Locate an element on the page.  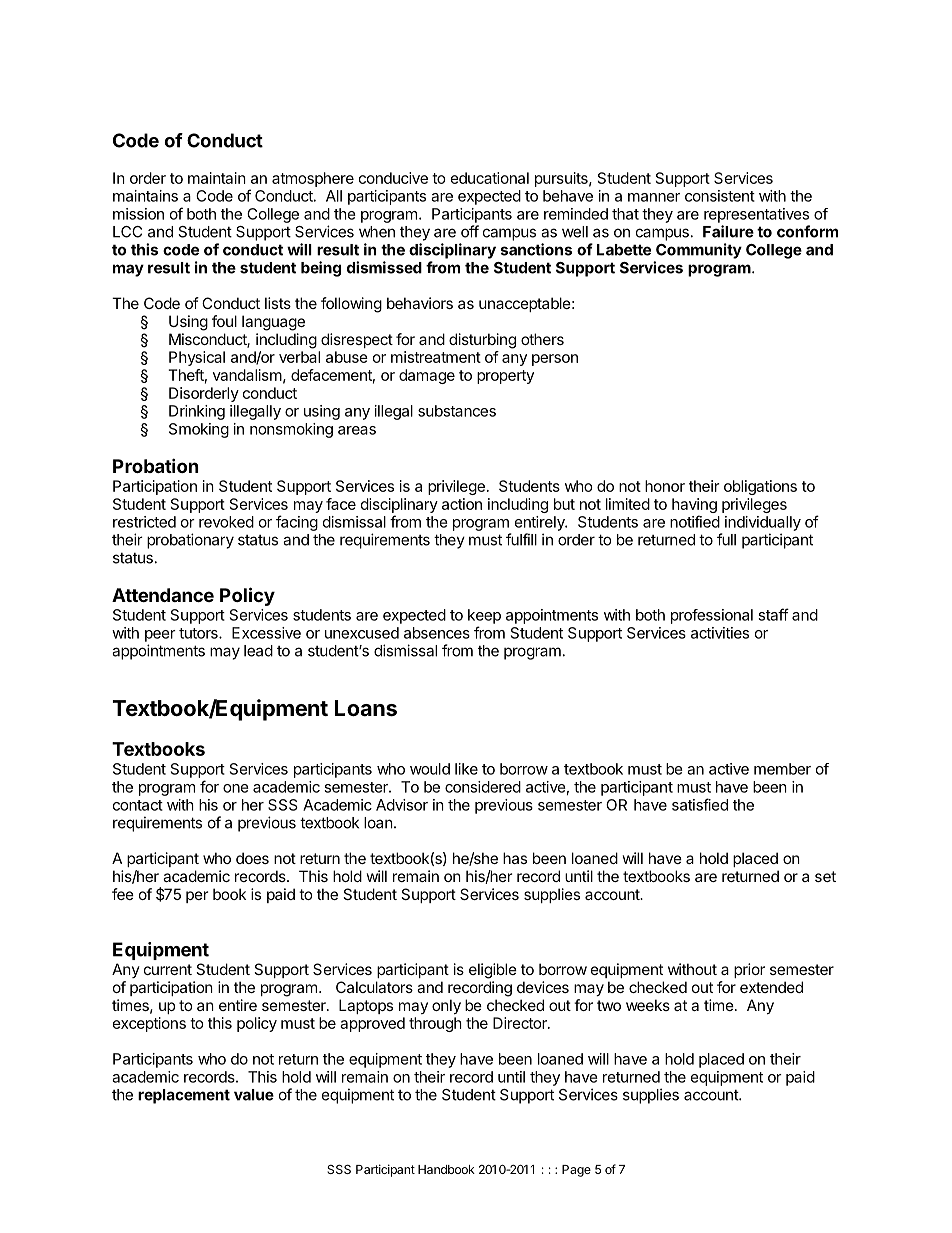
has is located at coordinates (515, 858).
